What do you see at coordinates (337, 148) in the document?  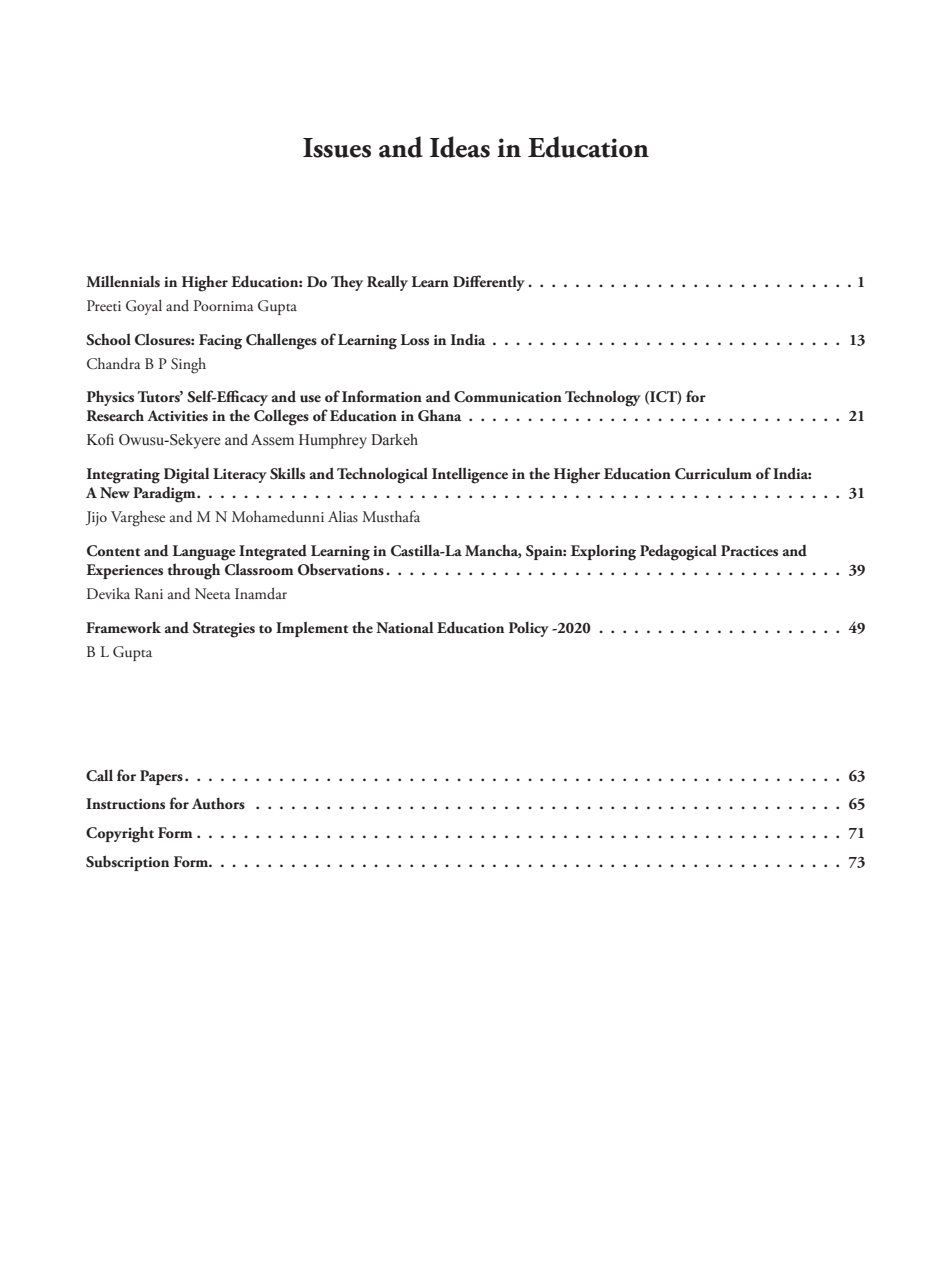 I see `Issues` at bounding box center [337, 148].
